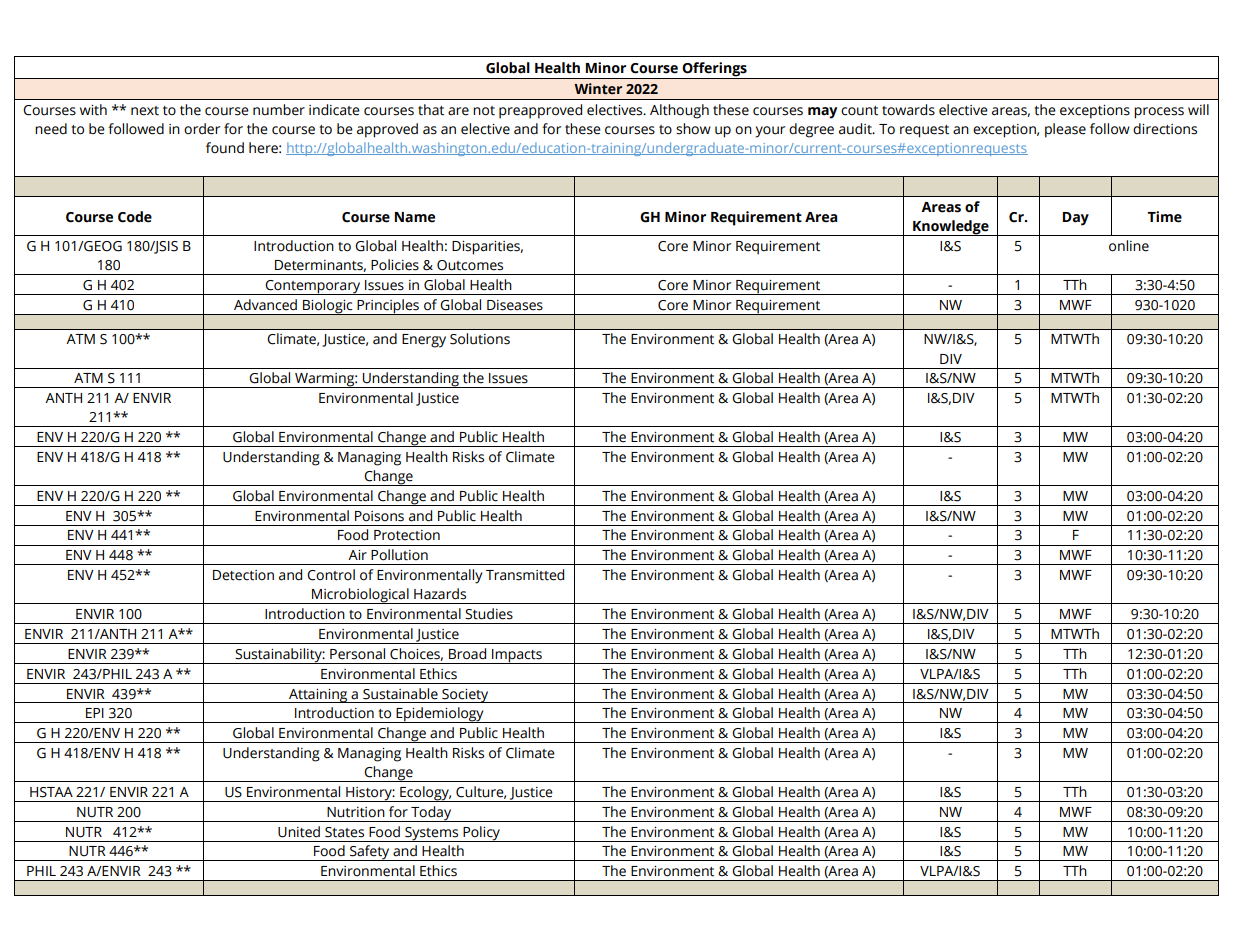 This screenshot has width=1233, height=952. What do you see at coordinates (265, 305) in the screenshot?
I see `Advanced` at bounding box center [265, 305].
